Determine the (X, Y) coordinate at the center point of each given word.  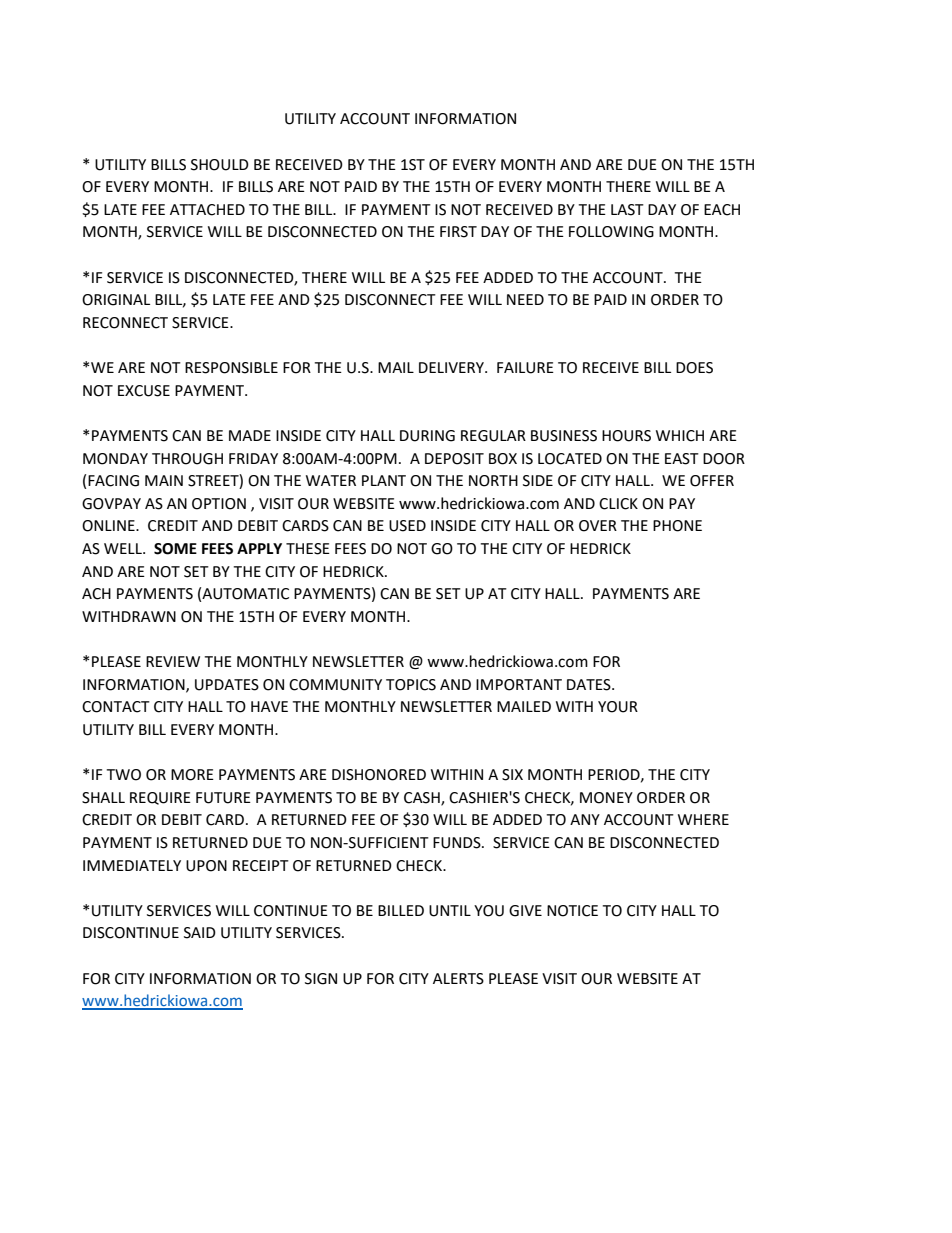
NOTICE (572, 911)
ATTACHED (207, 210)
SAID (200, 933)
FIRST (458, 232)
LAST (627, 210)
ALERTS (458, 979)
